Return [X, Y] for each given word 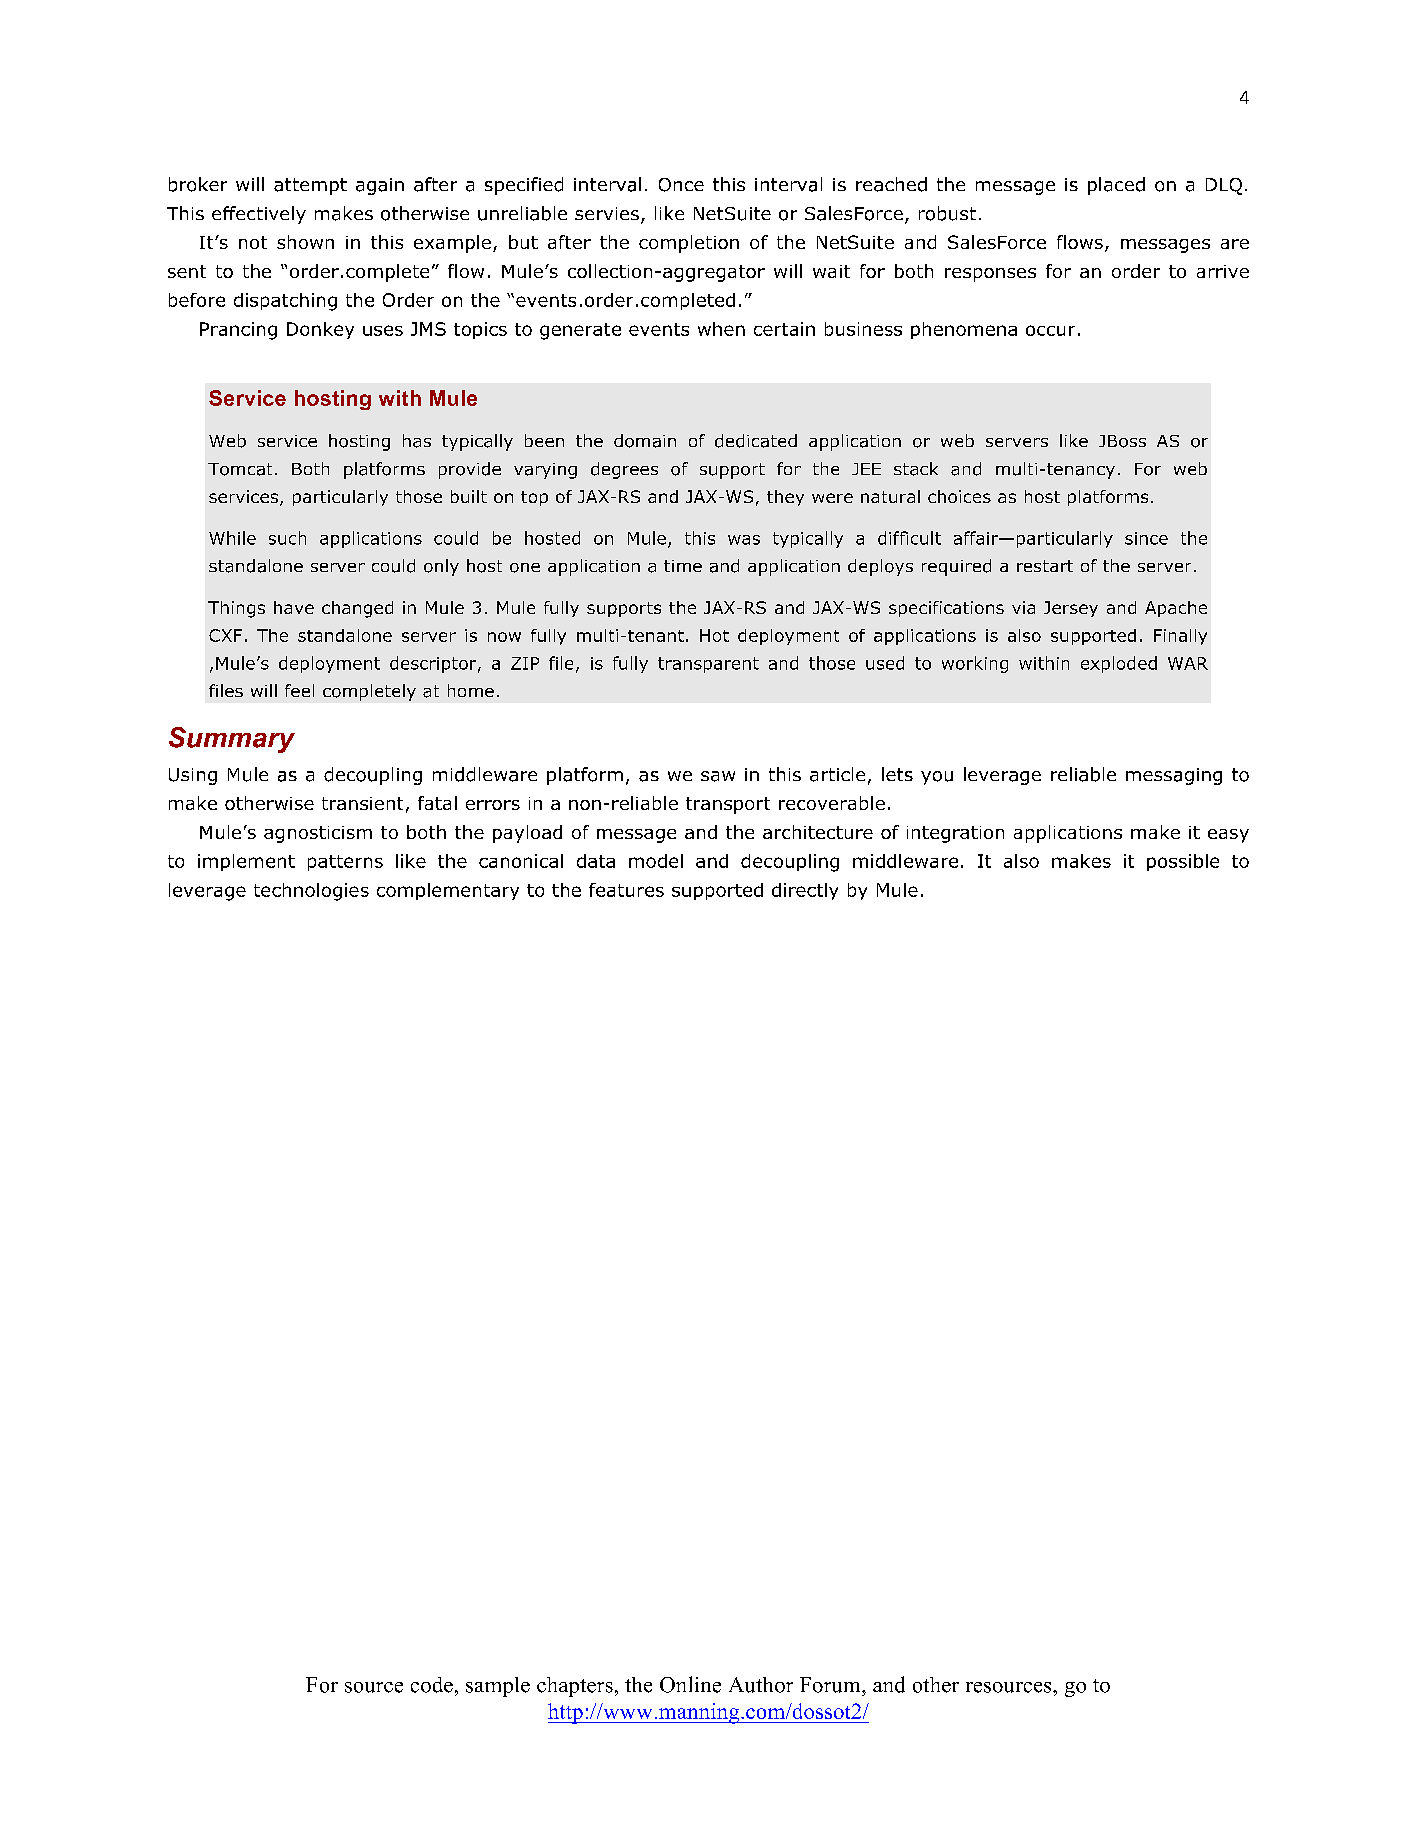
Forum [831, 1685]
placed [1116, 186]
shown [305, 242]
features [626, 890]
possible [1183, 862]
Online [690, 1684]
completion [689, 244]
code [432, 1685]
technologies [311, 892]
